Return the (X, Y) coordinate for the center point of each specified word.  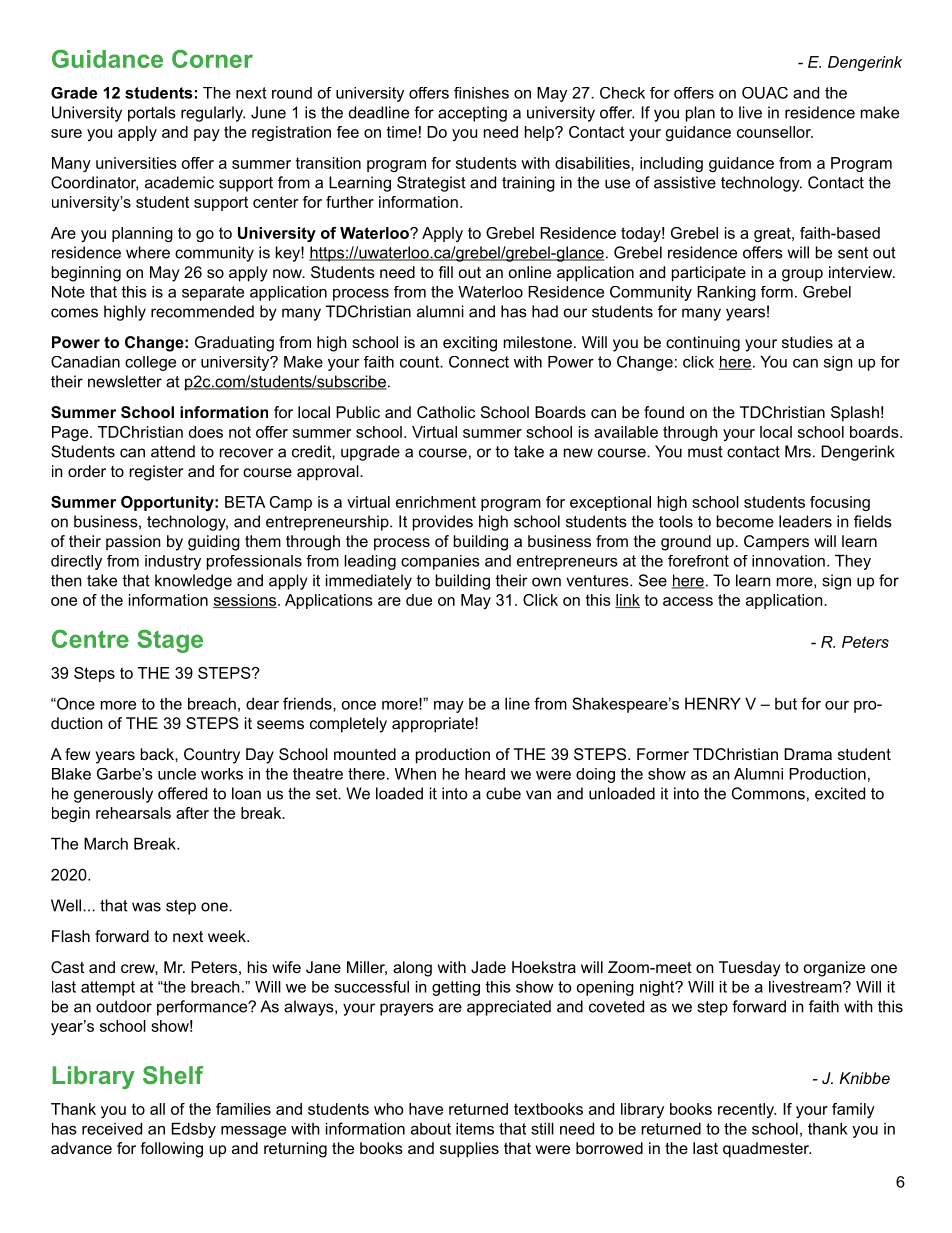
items (475, 1128)
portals (152, 114)
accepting (472, 114)
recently (747, 1110)
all (157, 1109)
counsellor (775, 132)
